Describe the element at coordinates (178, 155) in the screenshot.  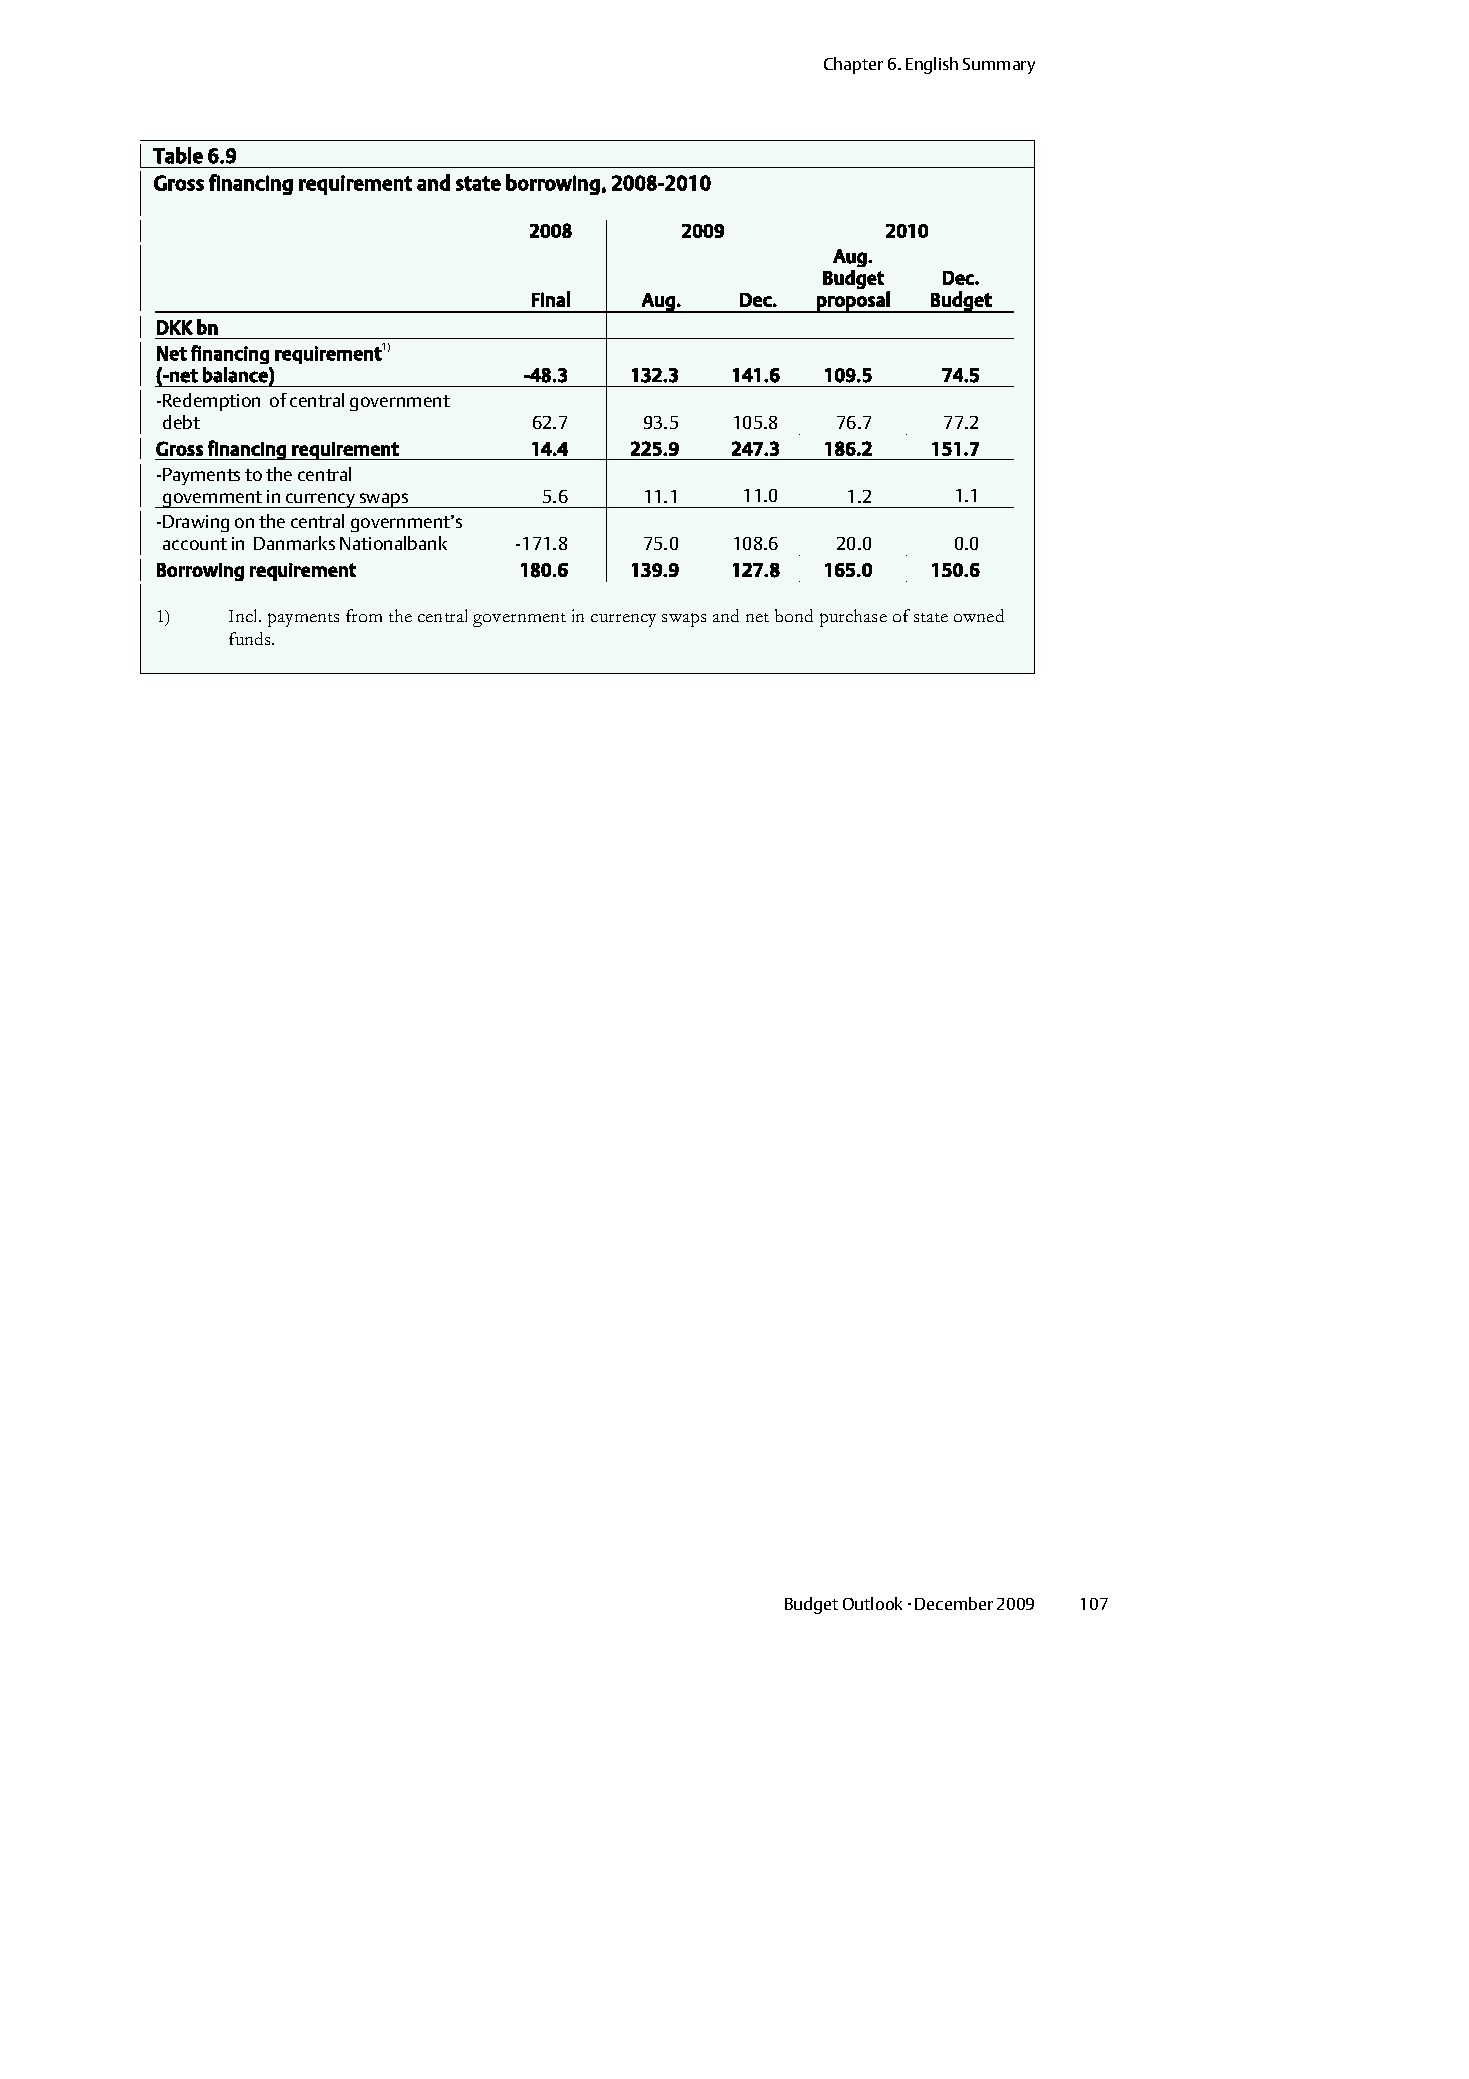
I see `Table` at that location.
